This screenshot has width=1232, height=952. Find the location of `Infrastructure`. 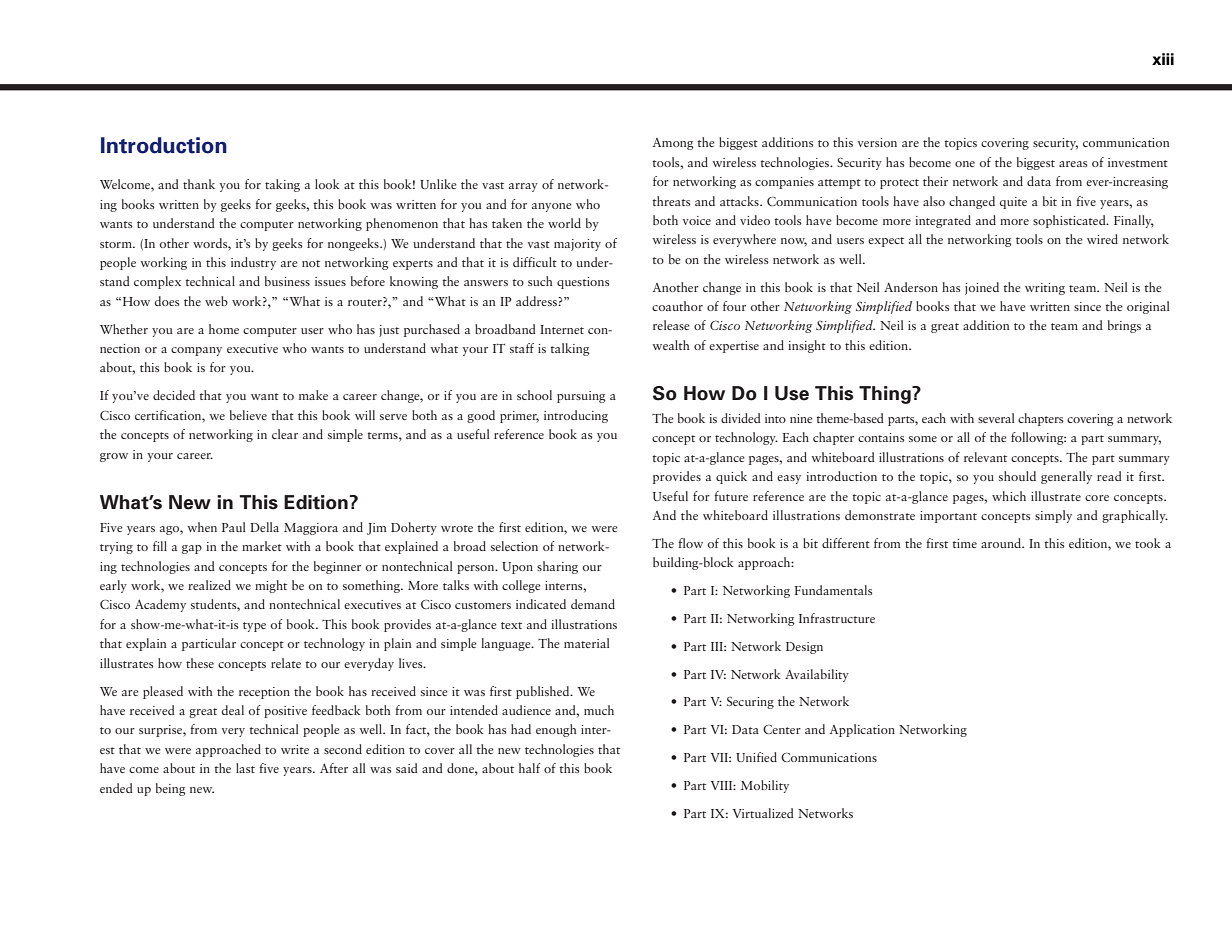

Infrastructure is located at coordinates (837, 618).
